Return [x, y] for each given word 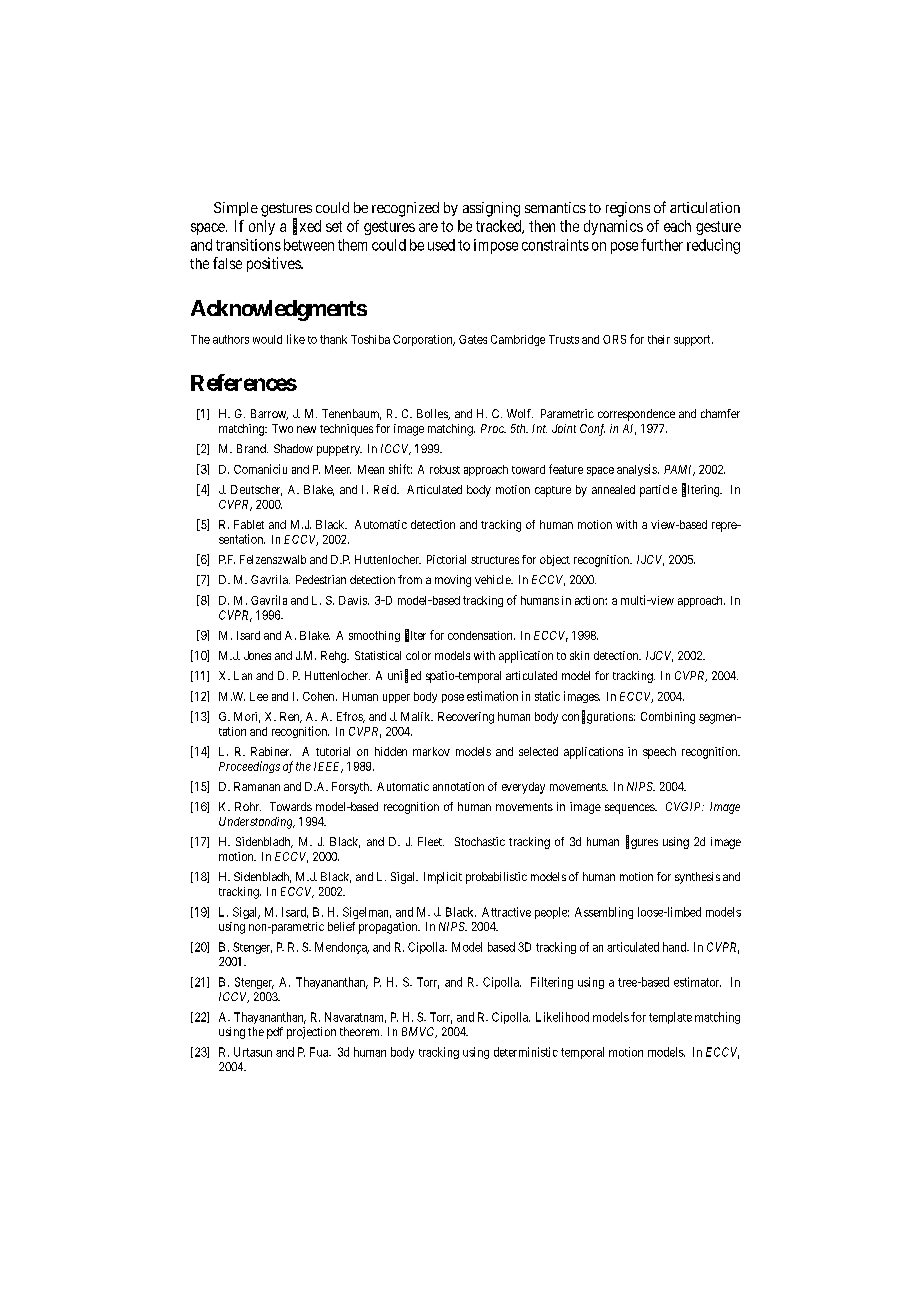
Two [282, 428]
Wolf [520, 413]
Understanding [257, 823]
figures [642, 842]
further [662, 245]
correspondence [636, 415]
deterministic [526, 1052]
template [670, 1018]
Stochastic [480, 841]
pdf [275, 1033]
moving [453, 581]
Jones [257, 655]
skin [579, 655]
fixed [307, 226]
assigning [491, 209]
